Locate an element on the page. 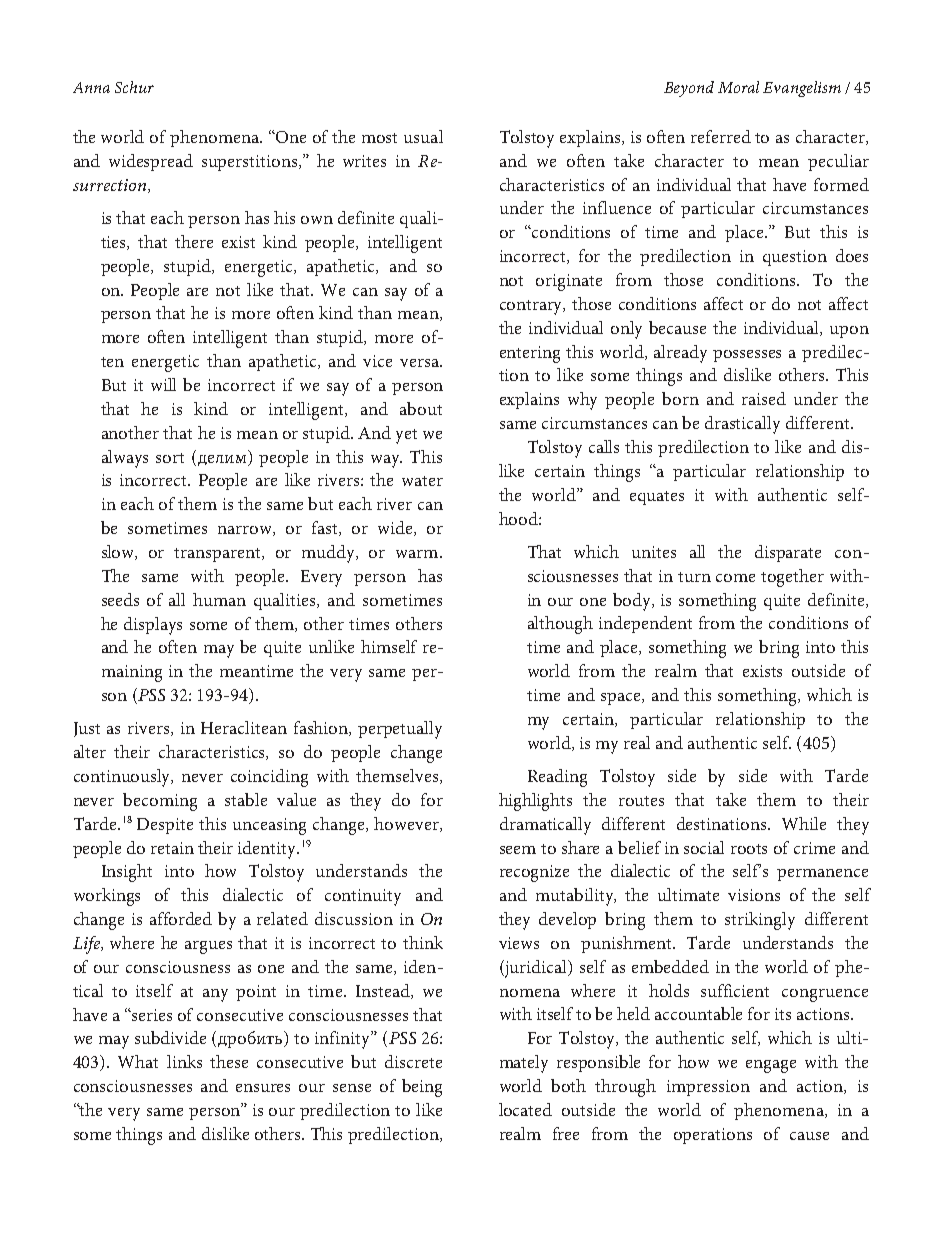 Image resolution: width=952 pixels, height=1233 pixels. displays is located at coordinates (153, 626).
